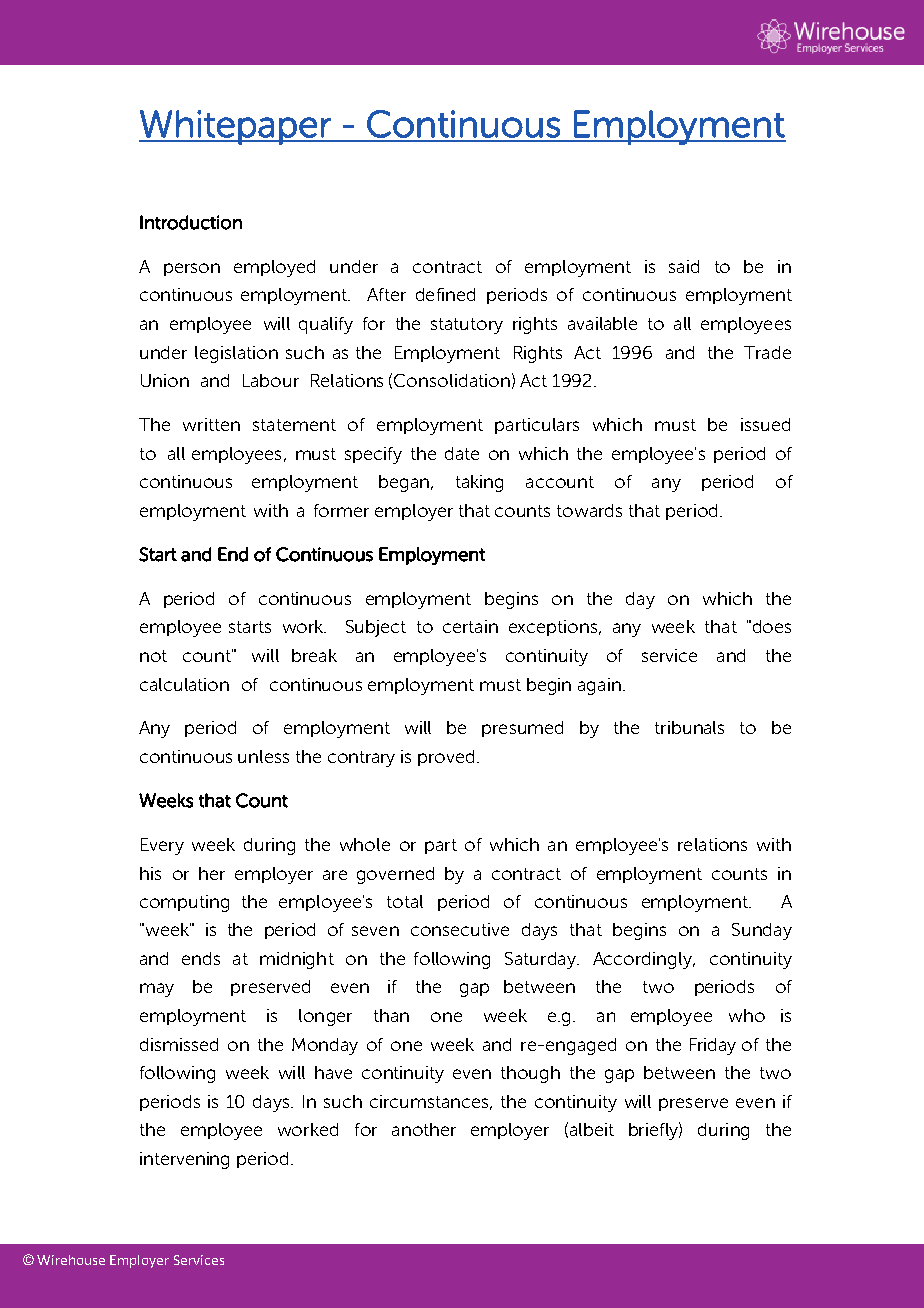  Describe the element at coordinates (643, 960) in the image. I see `Accordingly` at that location.
